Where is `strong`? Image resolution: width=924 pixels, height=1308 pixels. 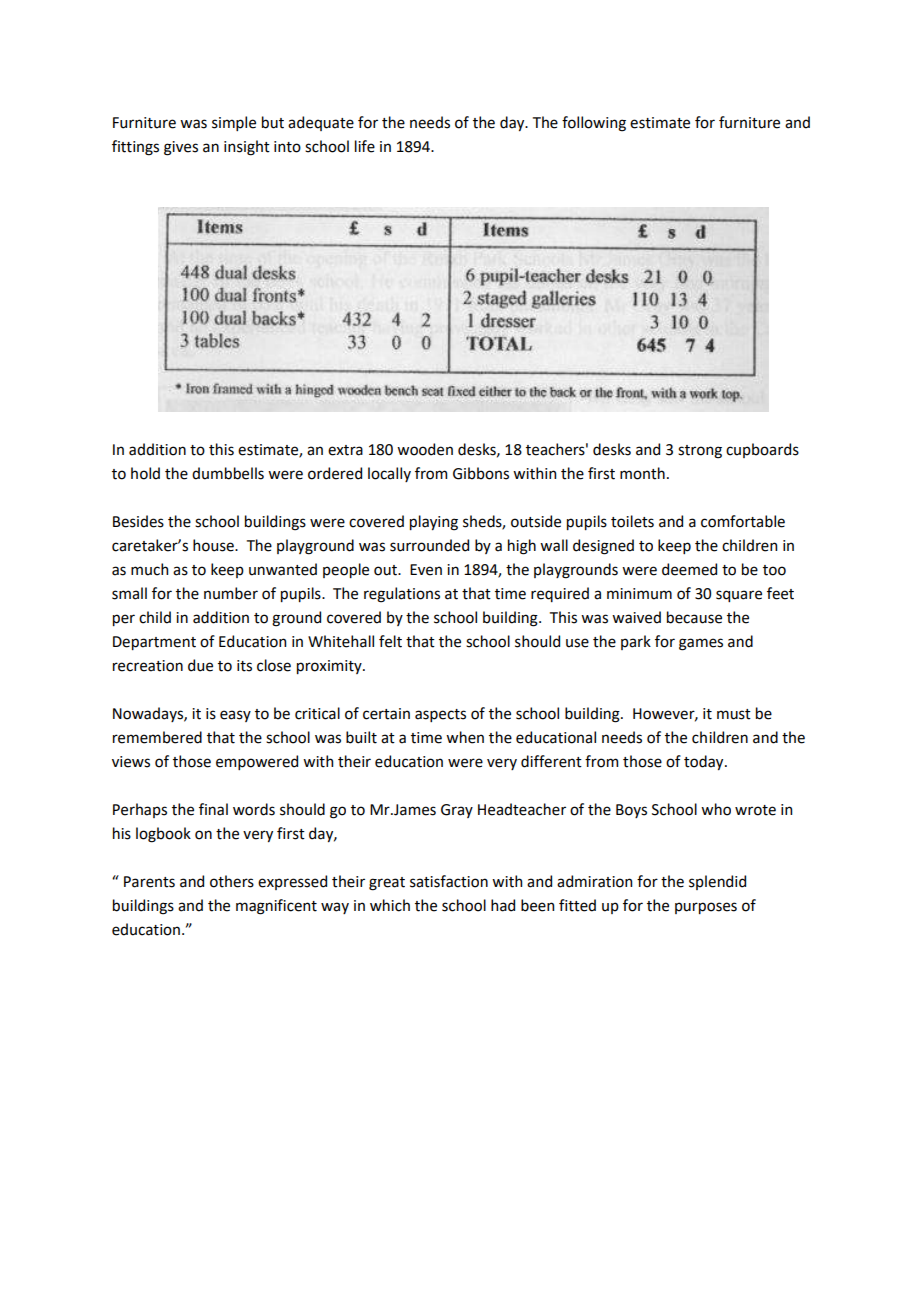
strong is located at coordinates (700, 452).
